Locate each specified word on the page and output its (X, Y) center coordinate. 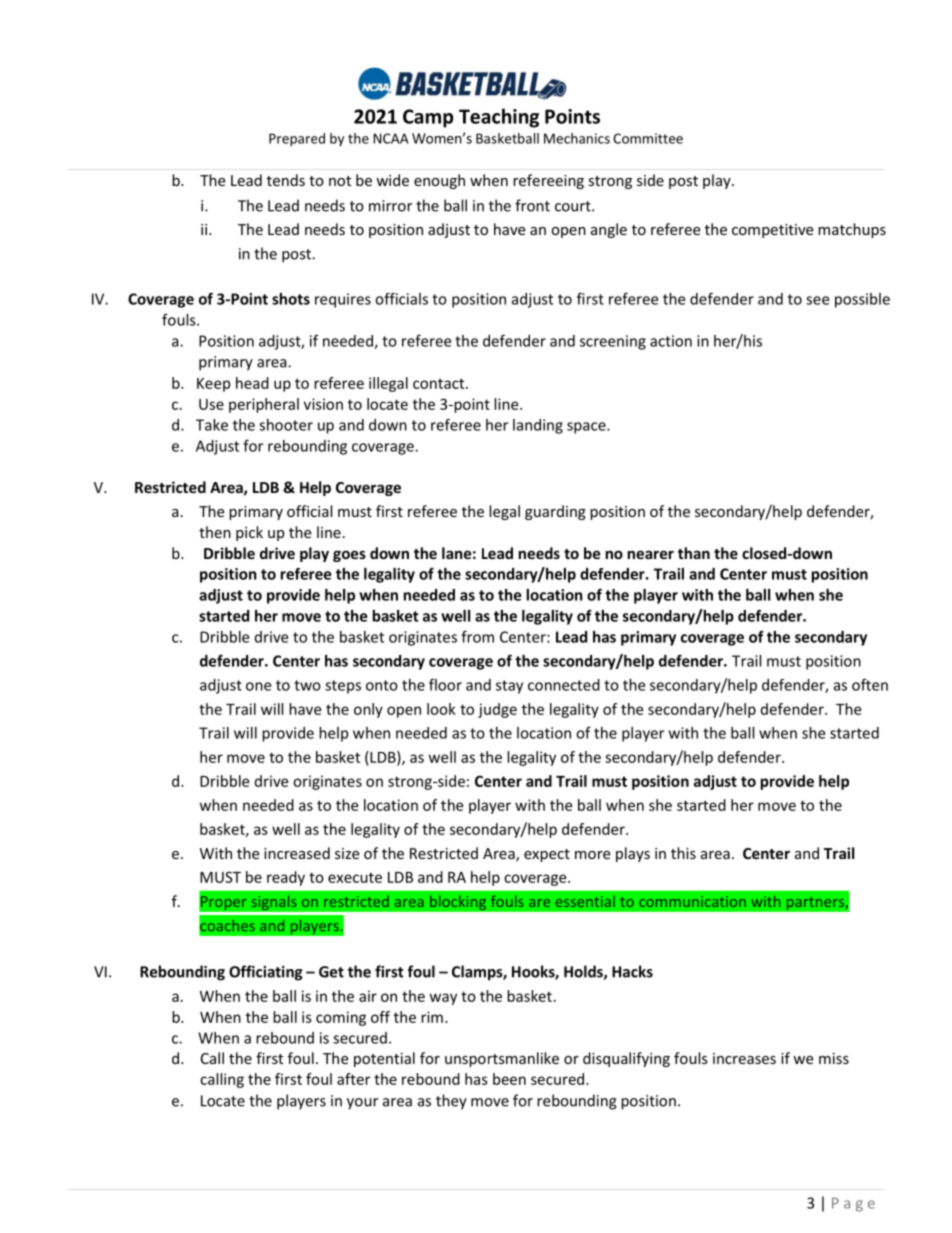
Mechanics (577, 138)
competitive (772, 231)
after (353, 1079)
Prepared (297, 140)
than (694, 553)
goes (349, 556)
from (477, 636)
